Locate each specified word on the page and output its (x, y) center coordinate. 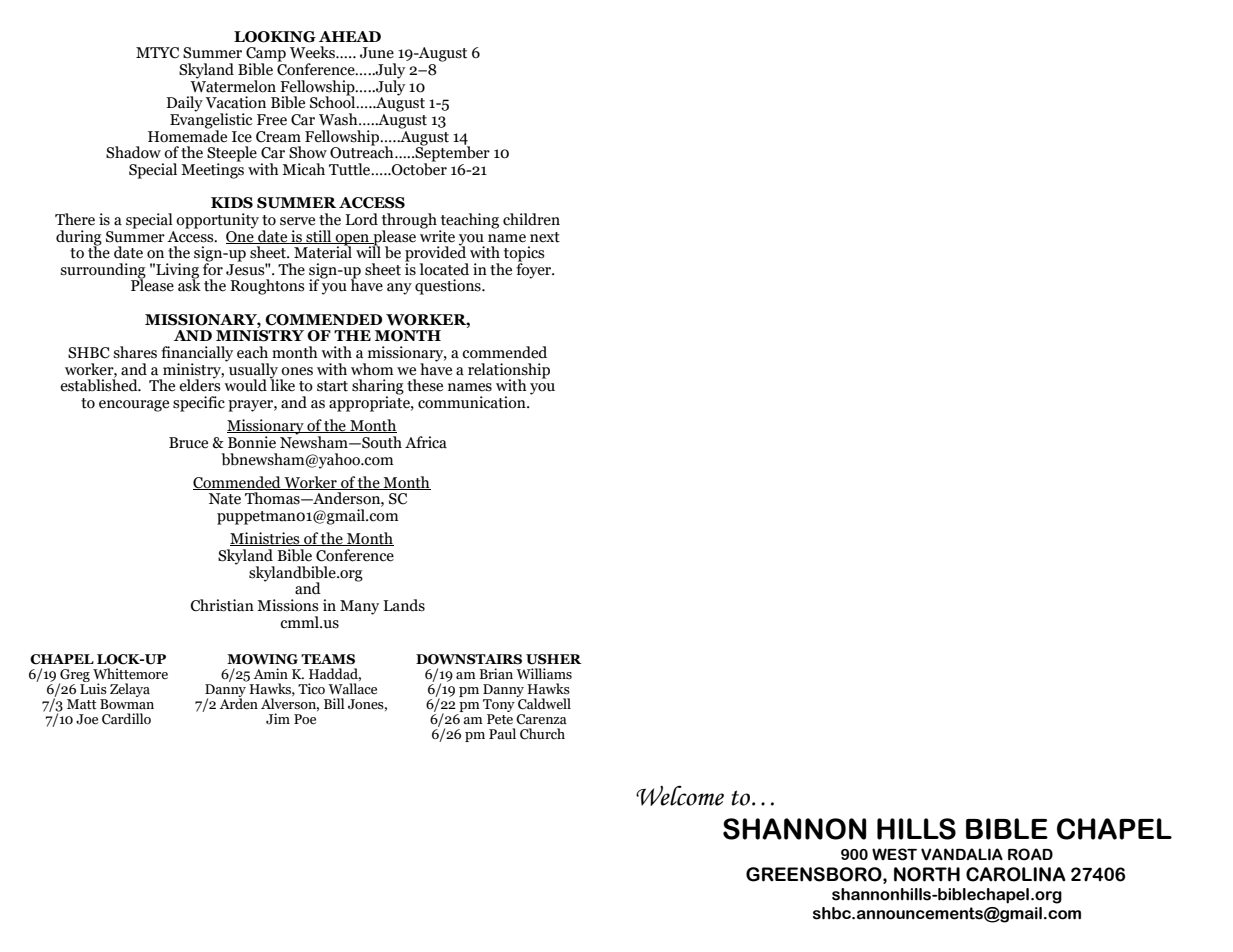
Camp (266, 55)
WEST (894, 854)
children (531, 219)
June (377, 53)
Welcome (680, 795)
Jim (278, 718)
